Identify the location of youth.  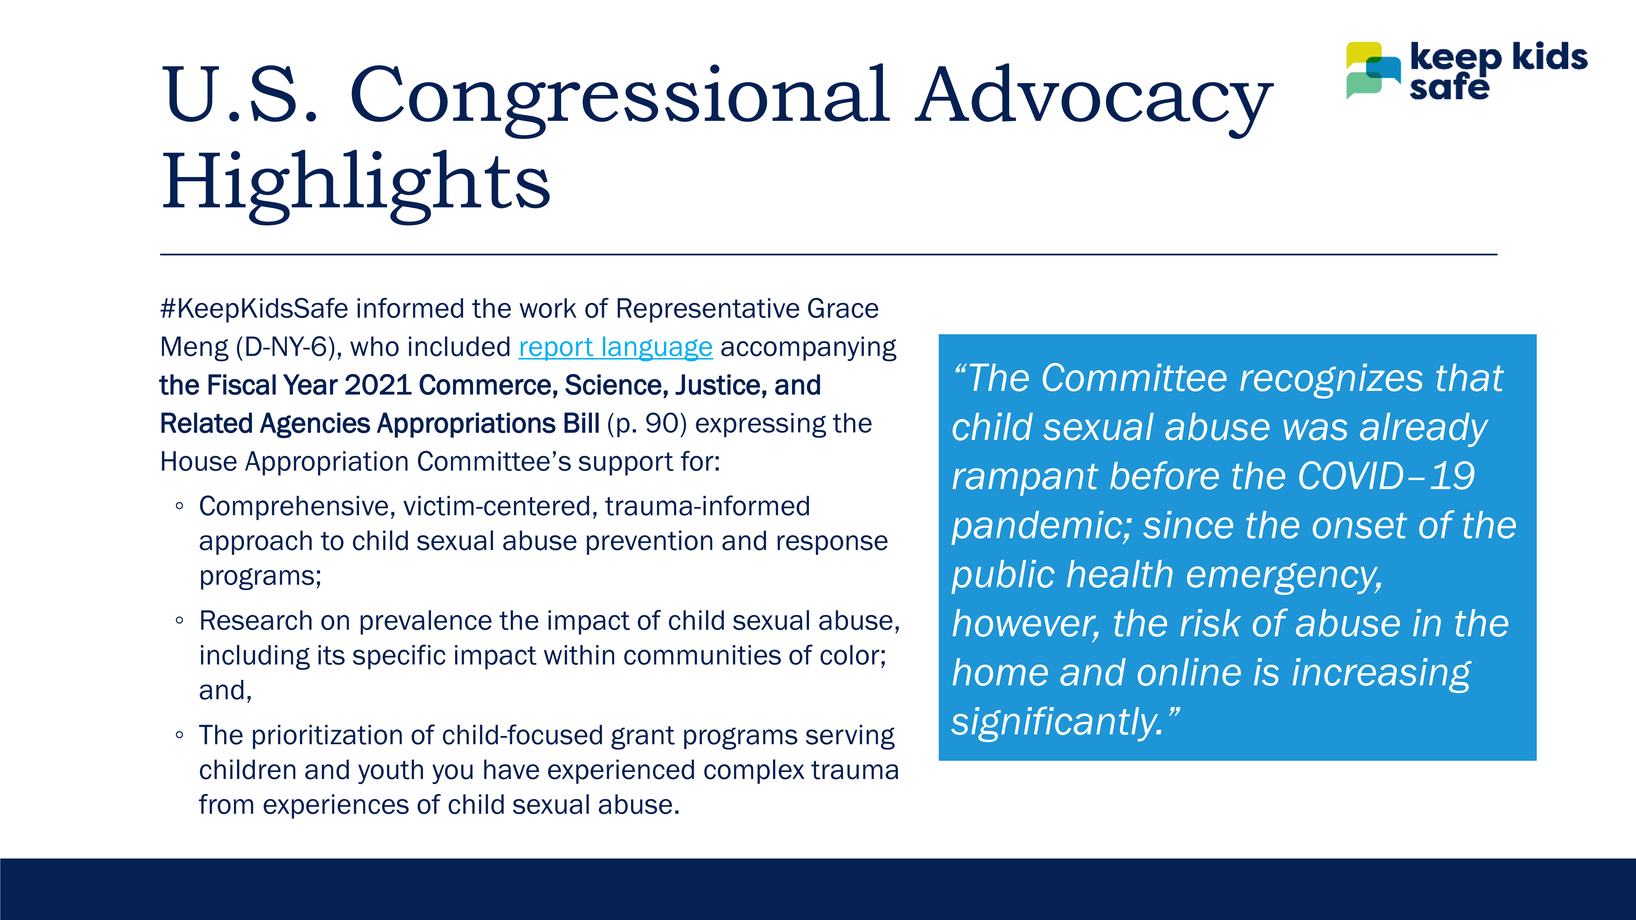
(390, 771).
